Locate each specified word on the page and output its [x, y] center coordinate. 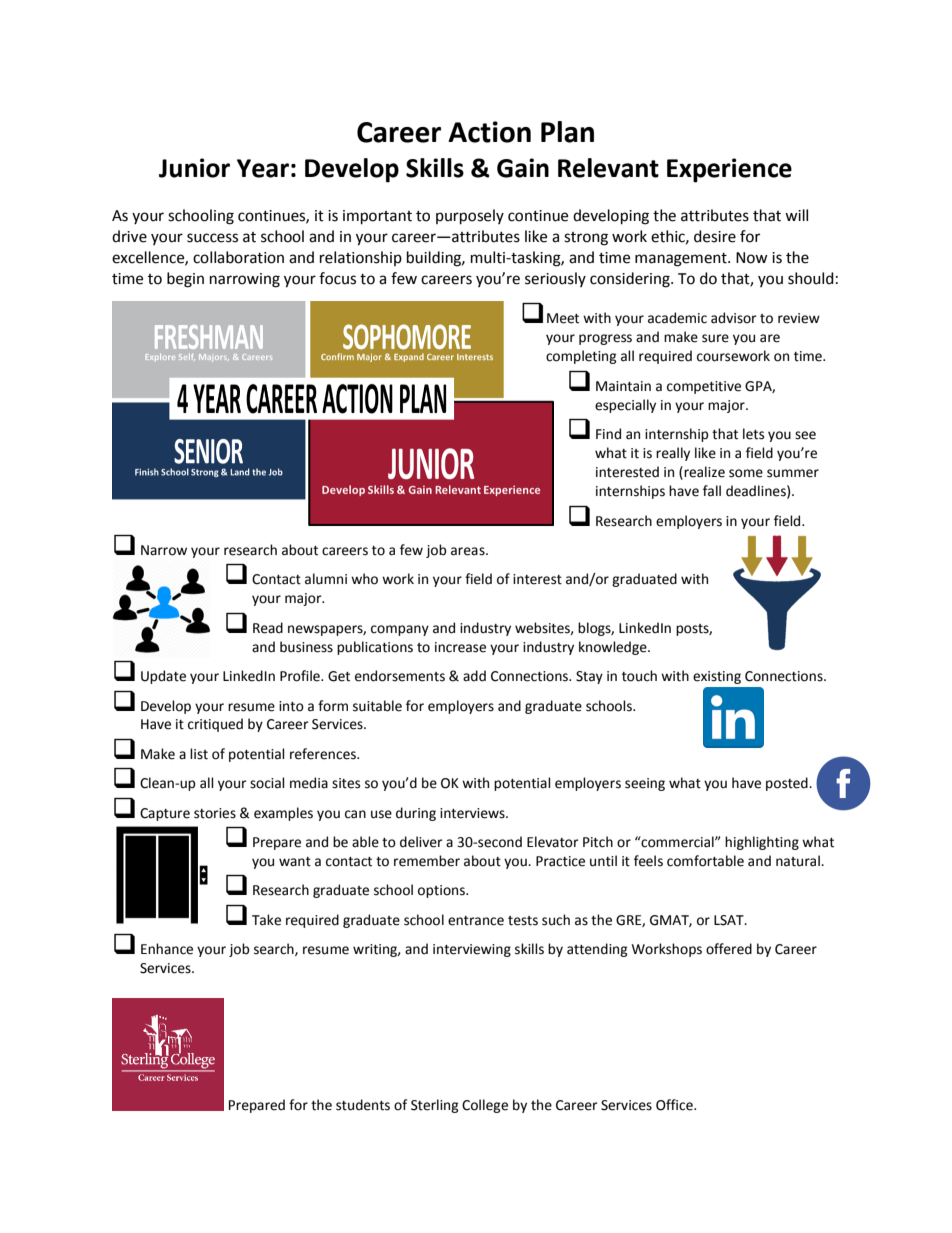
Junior [194, 168]
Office [675, 1105]
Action [489, 132]
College [485, 1106]
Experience [729, 170]
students [363, 1105]
